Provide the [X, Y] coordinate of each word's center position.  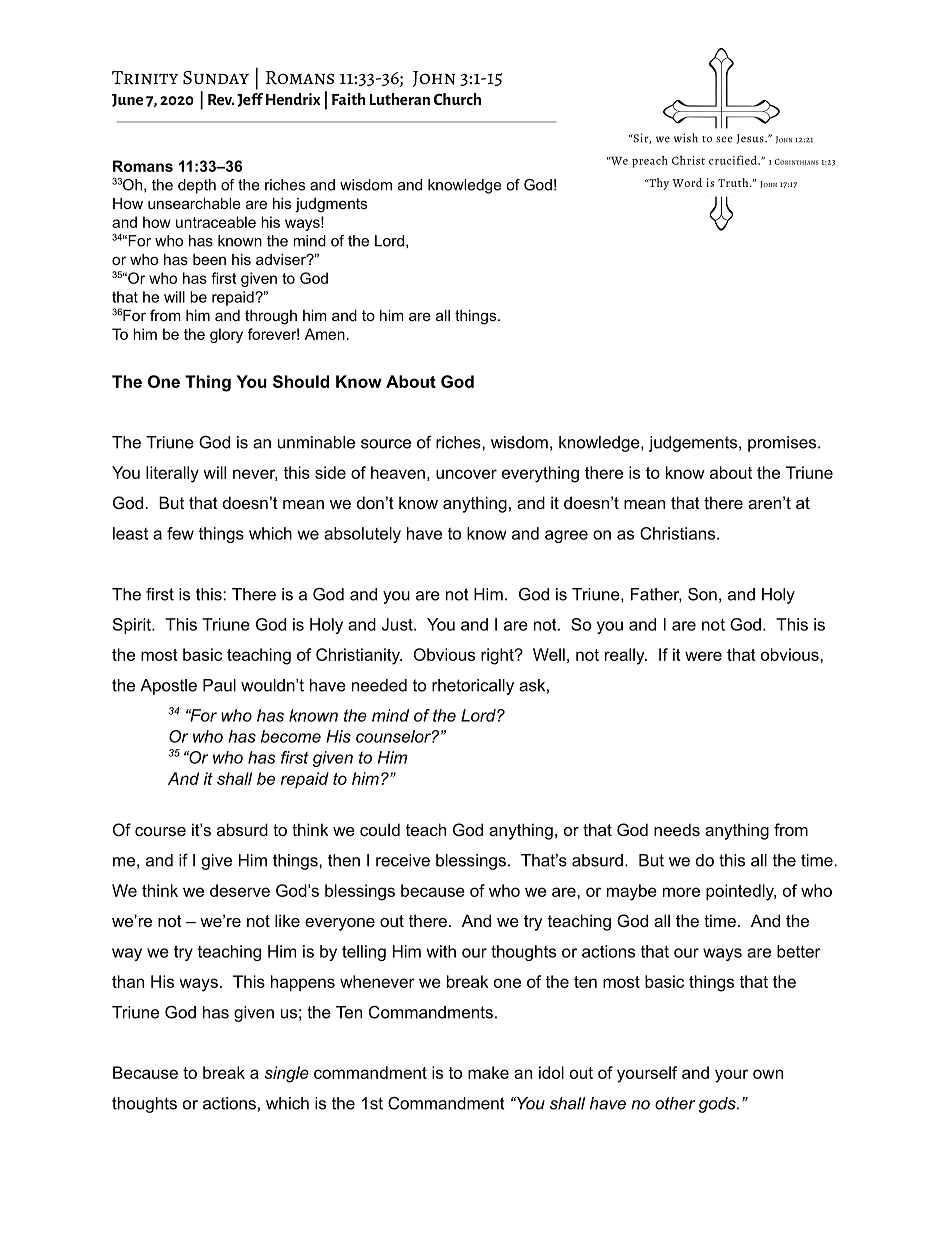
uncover [466, 474]
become [291, 736]
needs [677, 829]
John [434, 79]
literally [172, 474]
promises [783, 444]
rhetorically [473, 687]
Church [457, 99]
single [286, 1074]
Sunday [216, 78]
